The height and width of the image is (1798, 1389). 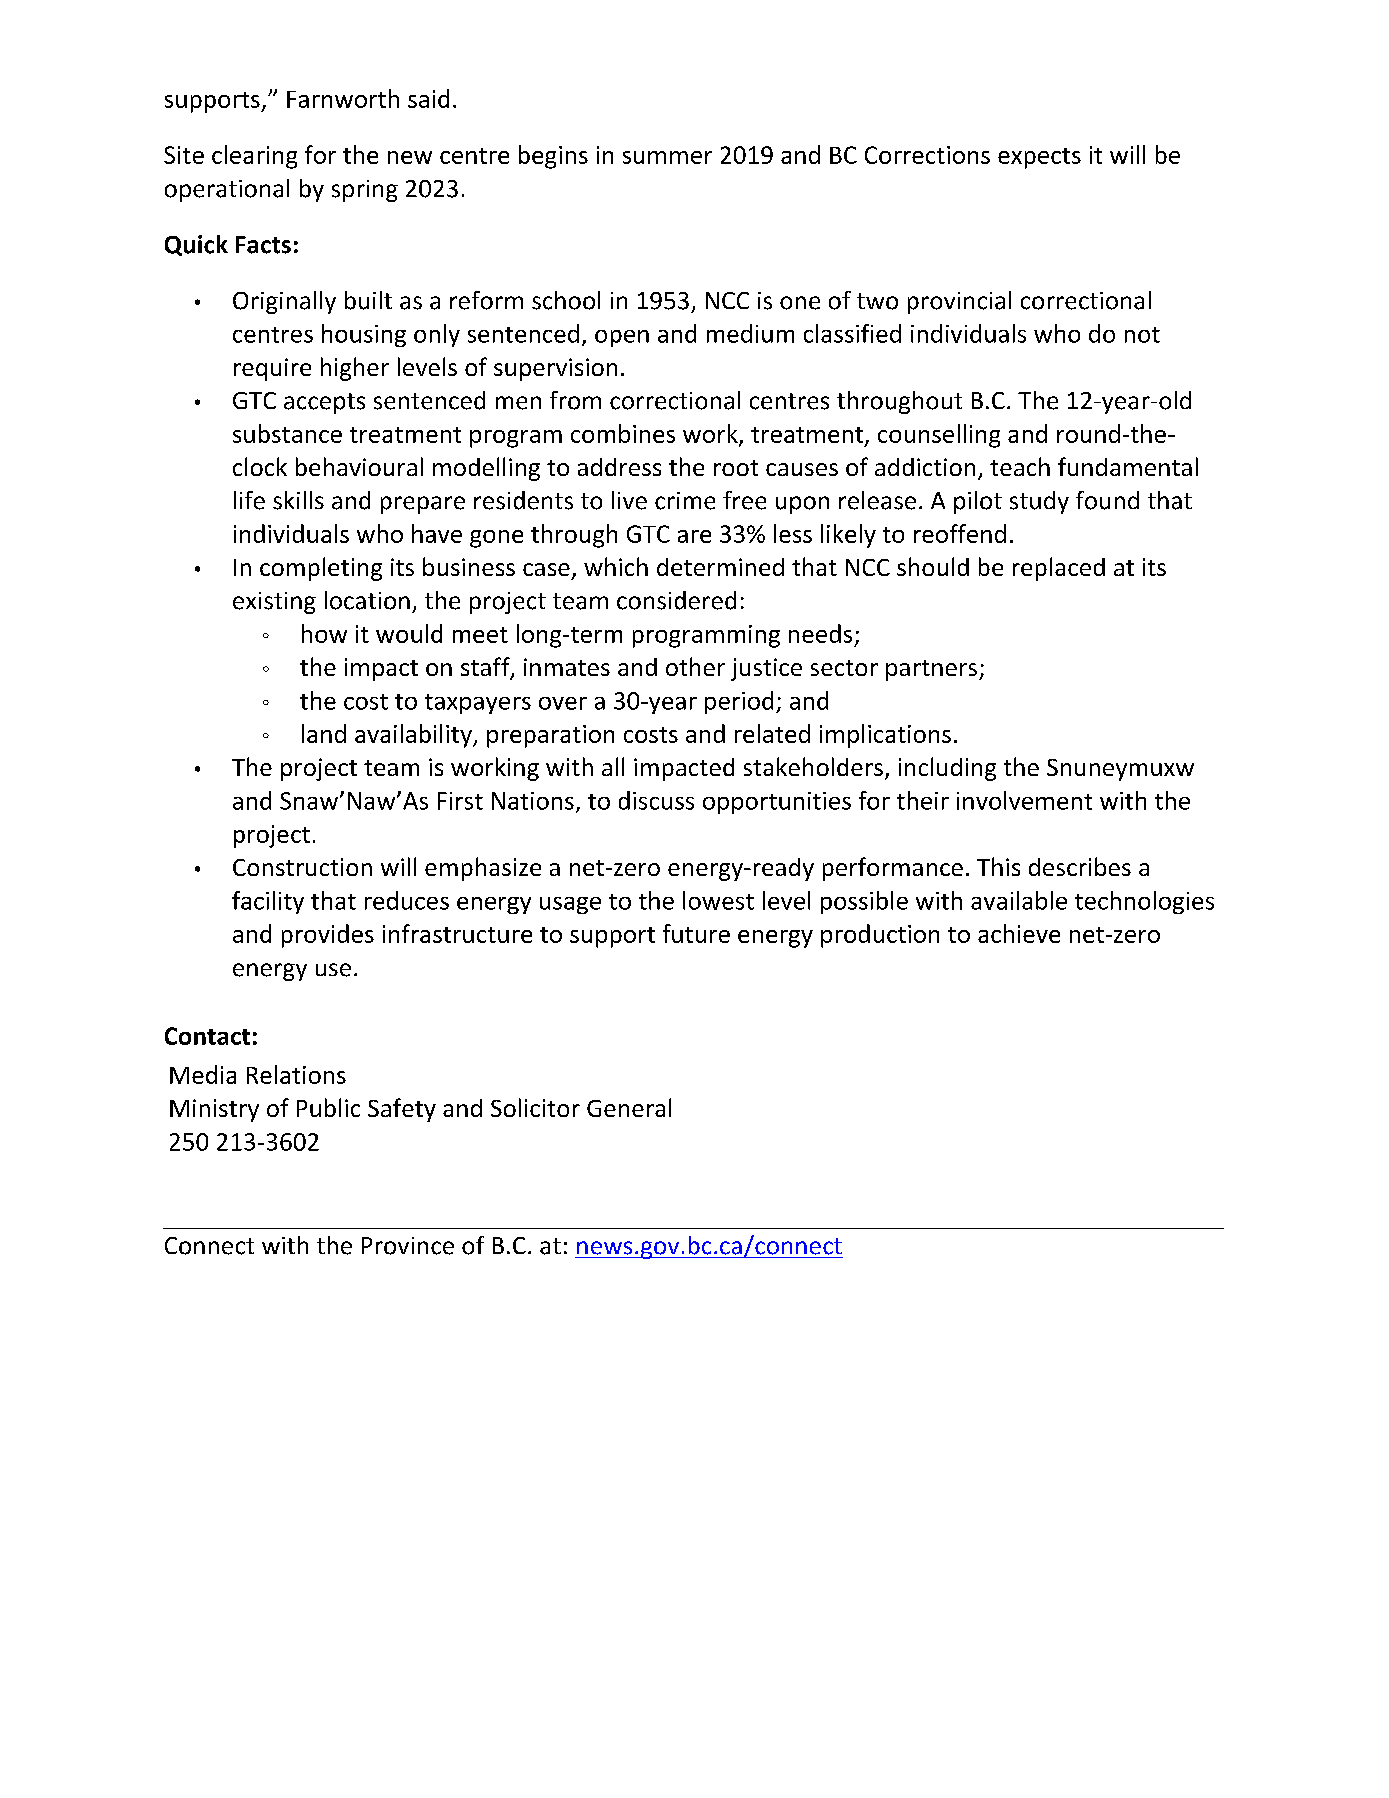 I want to click on accepts, so click(x=324, y=403).
